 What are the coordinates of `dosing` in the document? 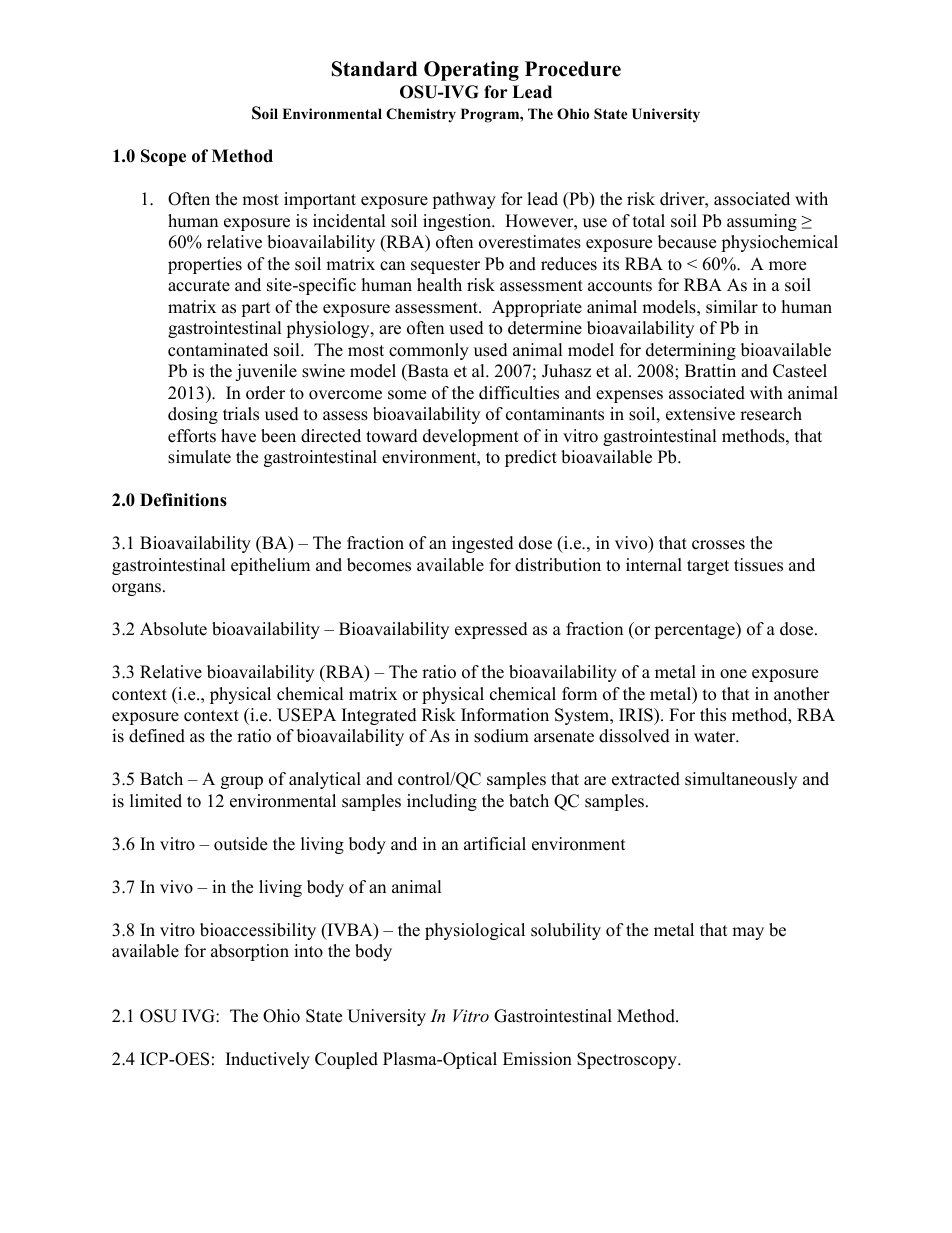 It's located at (193, 415).
